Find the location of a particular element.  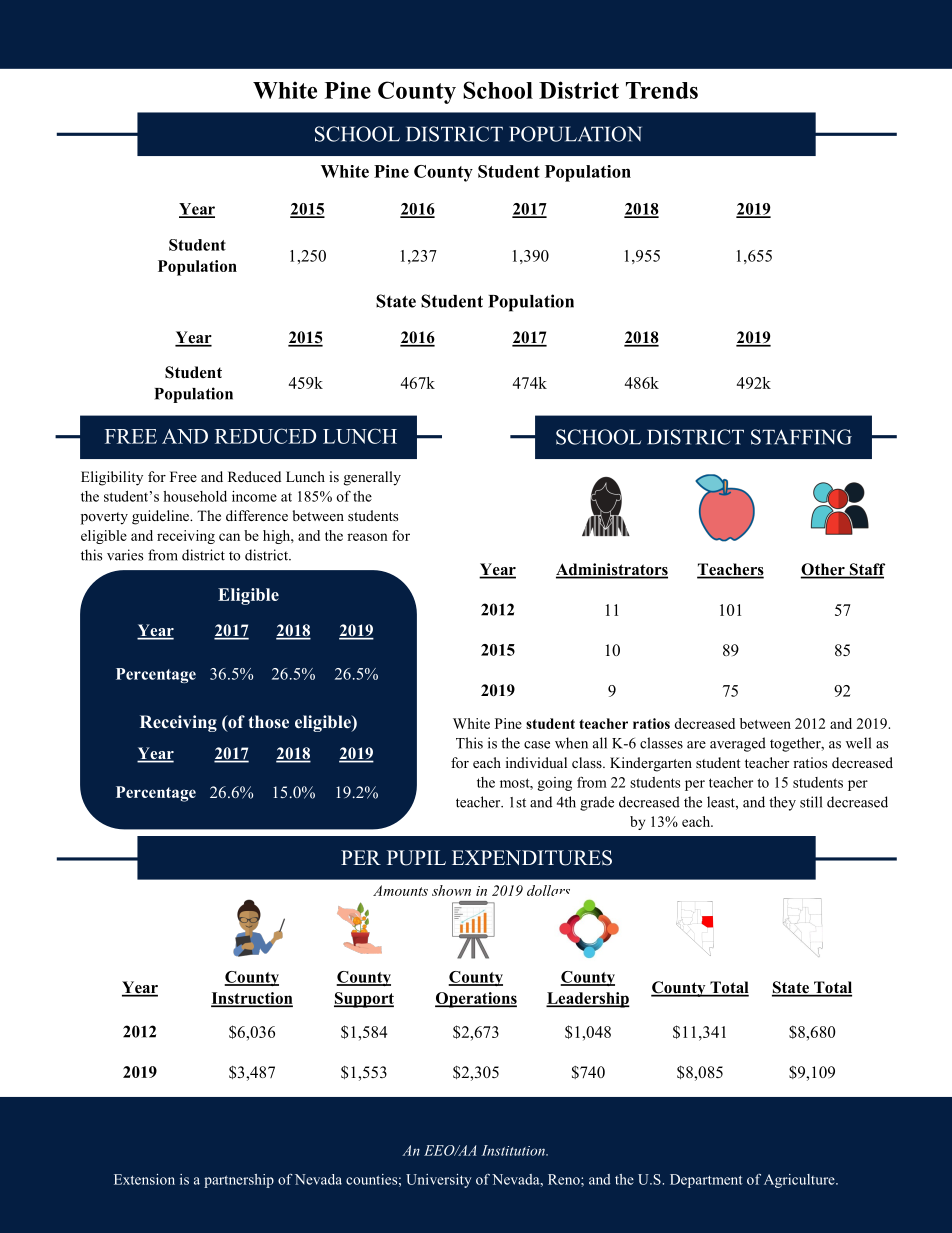

partnership is located at coordinates (239, 1181).
